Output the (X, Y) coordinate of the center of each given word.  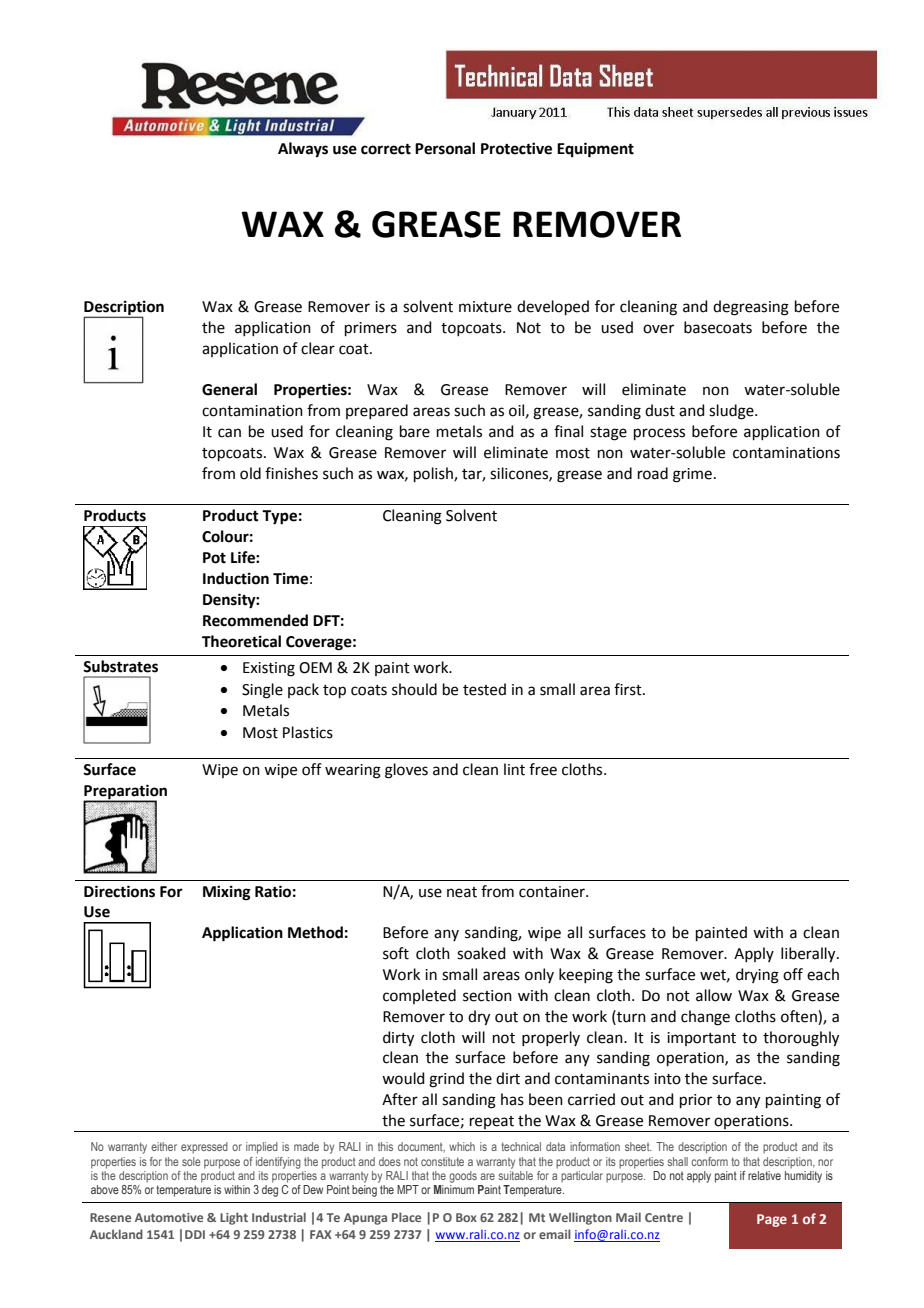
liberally (809, 955)
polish (434, 474)
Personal (445, 148)
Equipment (595, 150)
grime (692, 475)
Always (303, 150)
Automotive (169, 1217)
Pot (214, 558)
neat (462, 892)
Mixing (227, 893)
